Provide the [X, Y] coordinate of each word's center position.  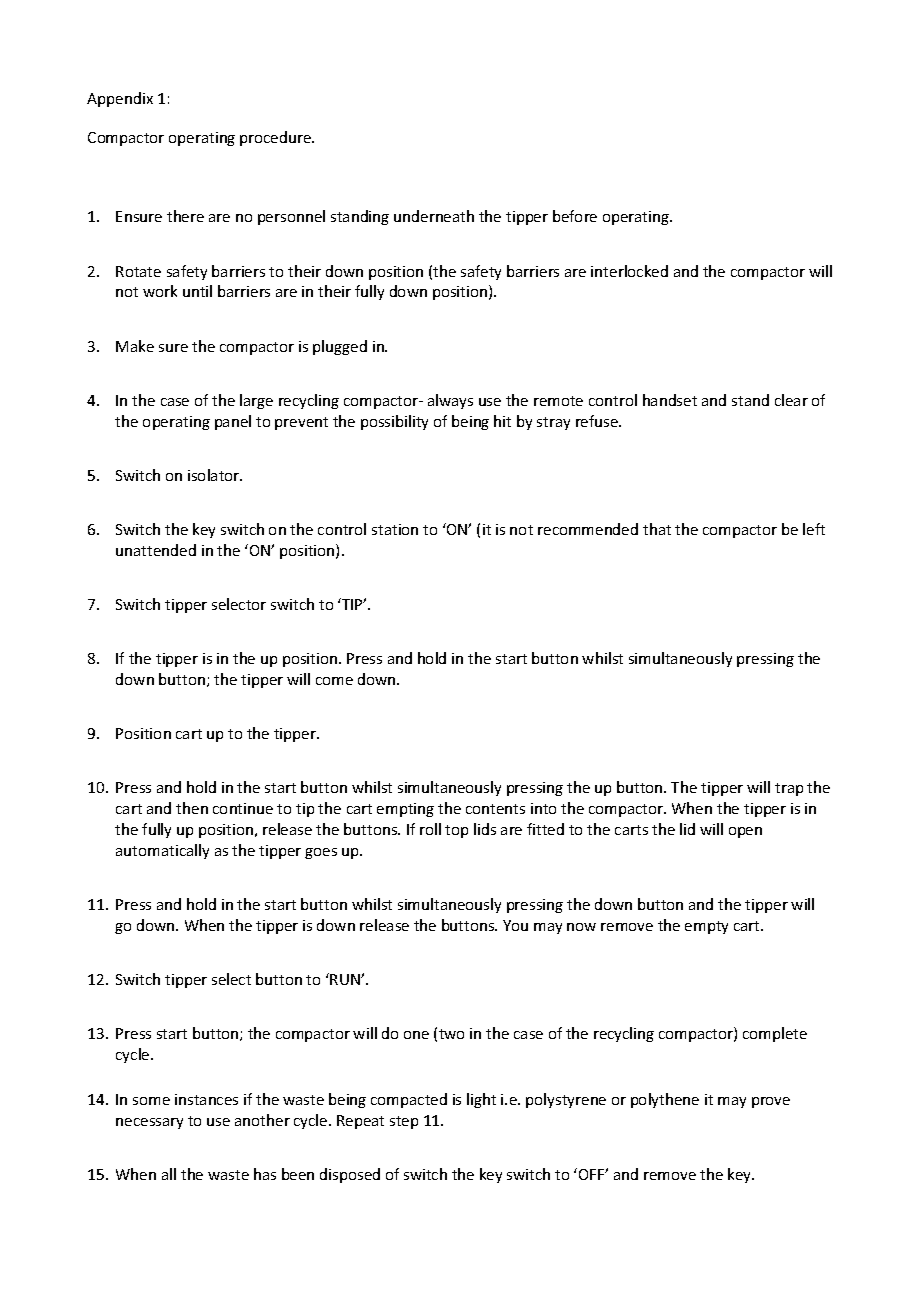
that [657, 529]
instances [206, 1099]
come [334, 681]
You [515, 925]
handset [670, 400]
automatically [162, 851]
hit [502, 421]
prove [771, 1102]
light [481, 1100]
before [575, 216]
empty [706, 927]
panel [233, 422]
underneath [434, 216]
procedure [276, 138]
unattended [156, 550]
